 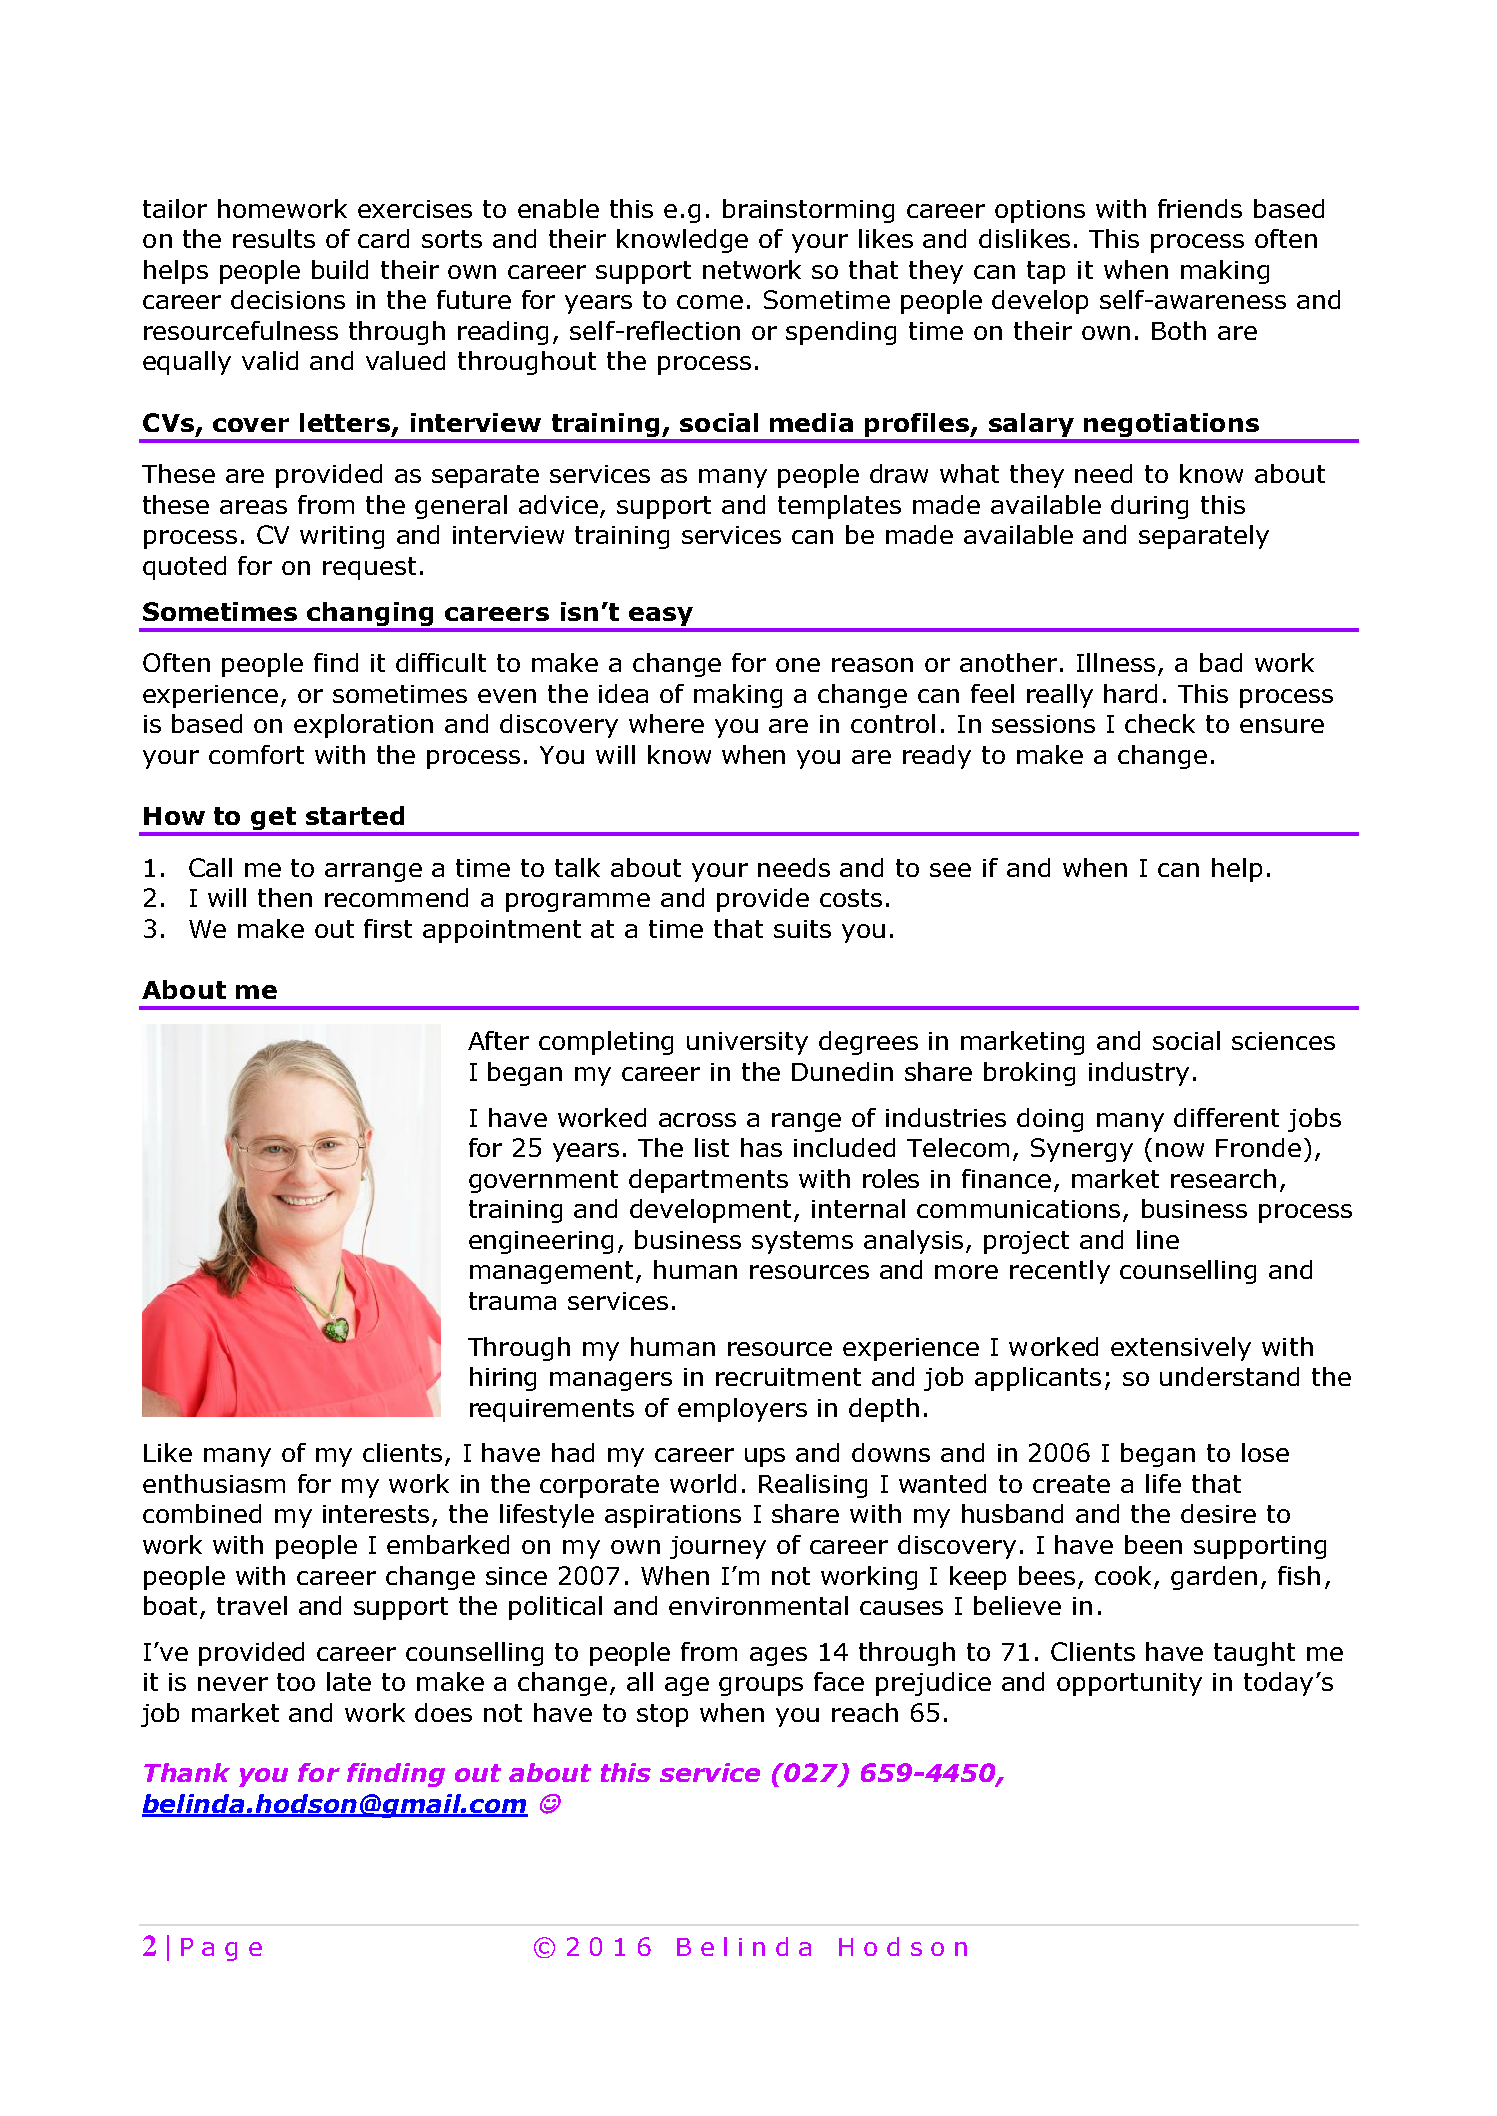 I want to click on friends, so click(x=1200, y=208).
